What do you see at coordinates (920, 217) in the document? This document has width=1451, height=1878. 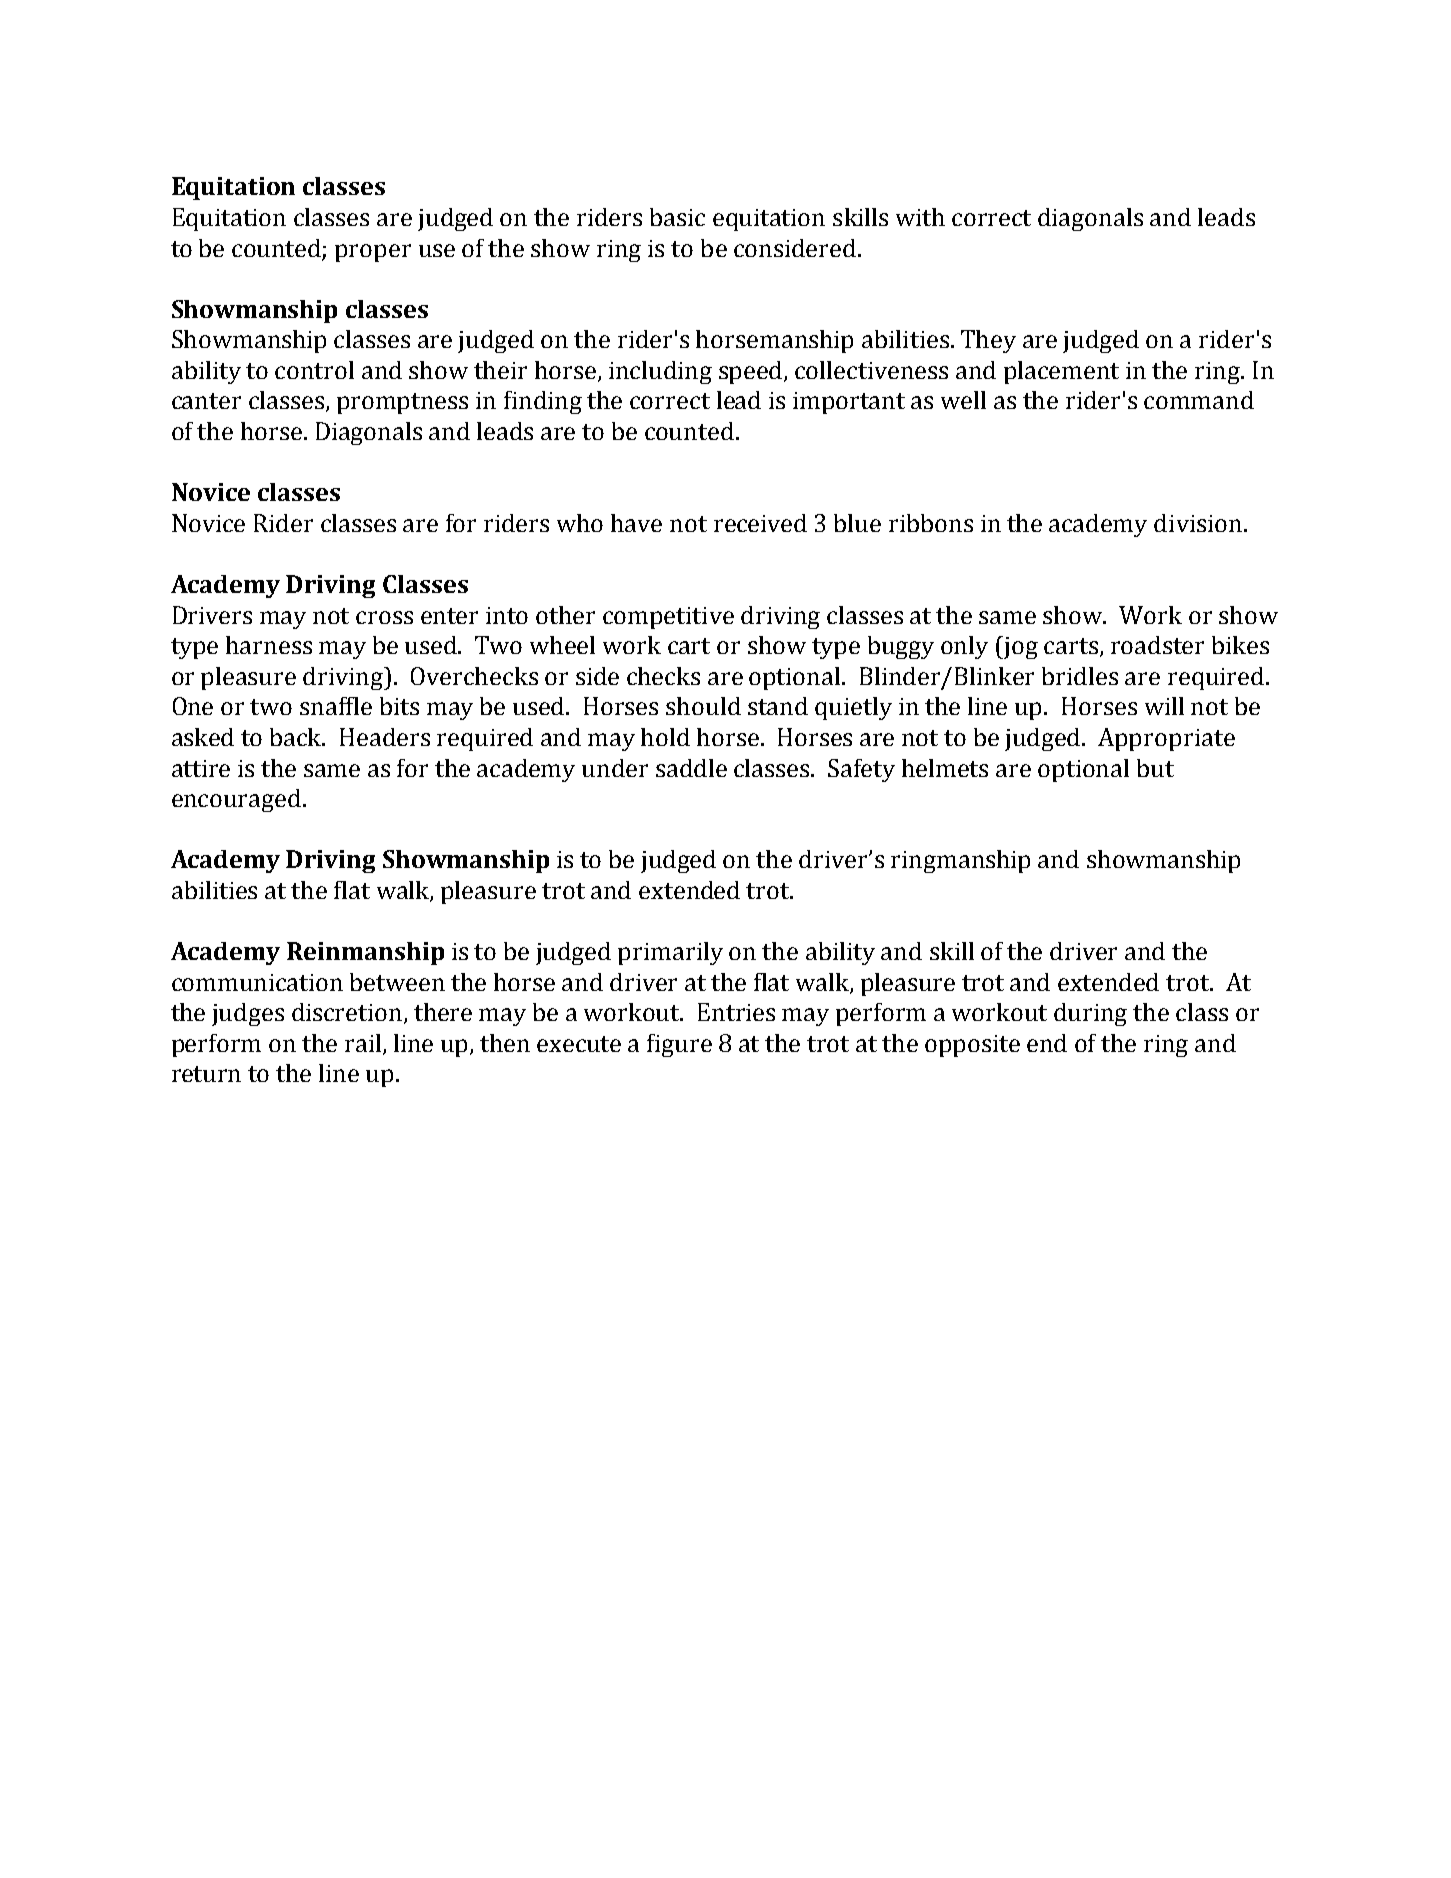 I see `with` at bounding box center [920, 217].
